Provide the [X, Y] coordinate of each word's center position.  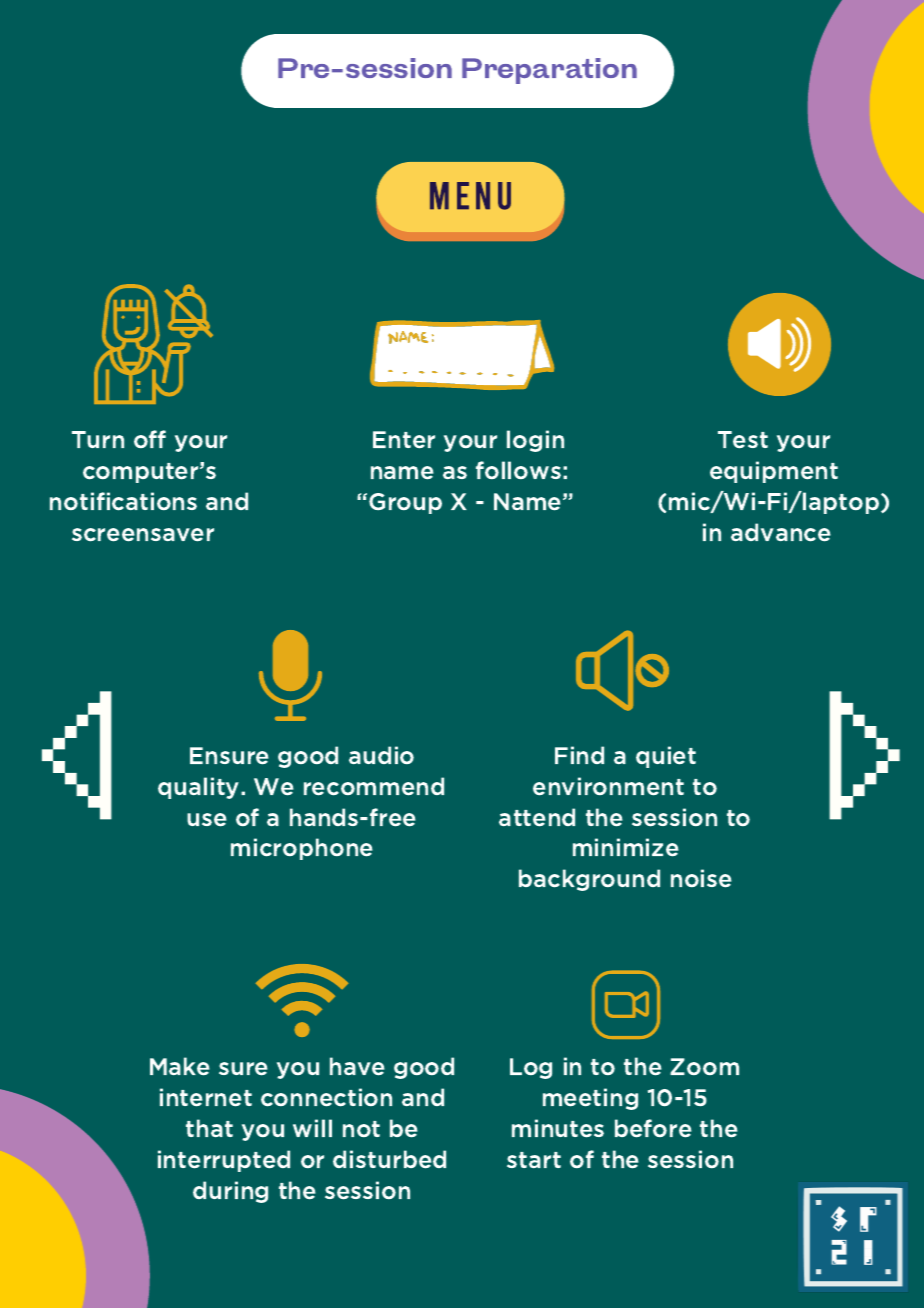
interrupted [224, 1161]
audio [381, 755]
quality [200, 788]
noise [701, 878]
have [357, 1066]
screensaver [143, 535]
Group [405, 503]
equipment [774, 472]
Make [180, 1066]
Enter [404, 440]
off [150, 439]
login [535, 441]
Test [743, 440]
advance [781, 532]
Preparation [549, 71]
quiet [666, 757]
